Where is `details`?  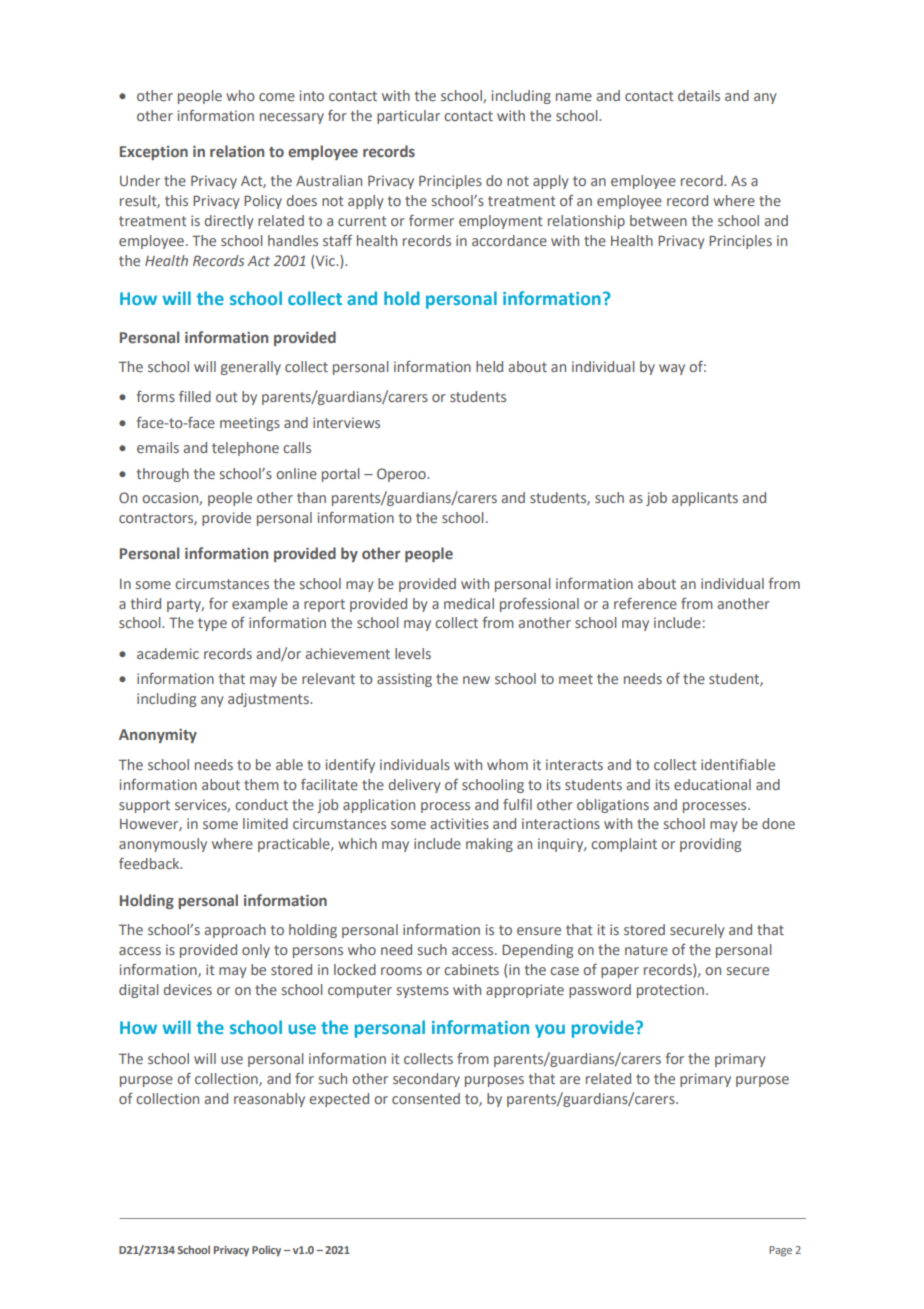
details is located at coordinates (699, 95).
